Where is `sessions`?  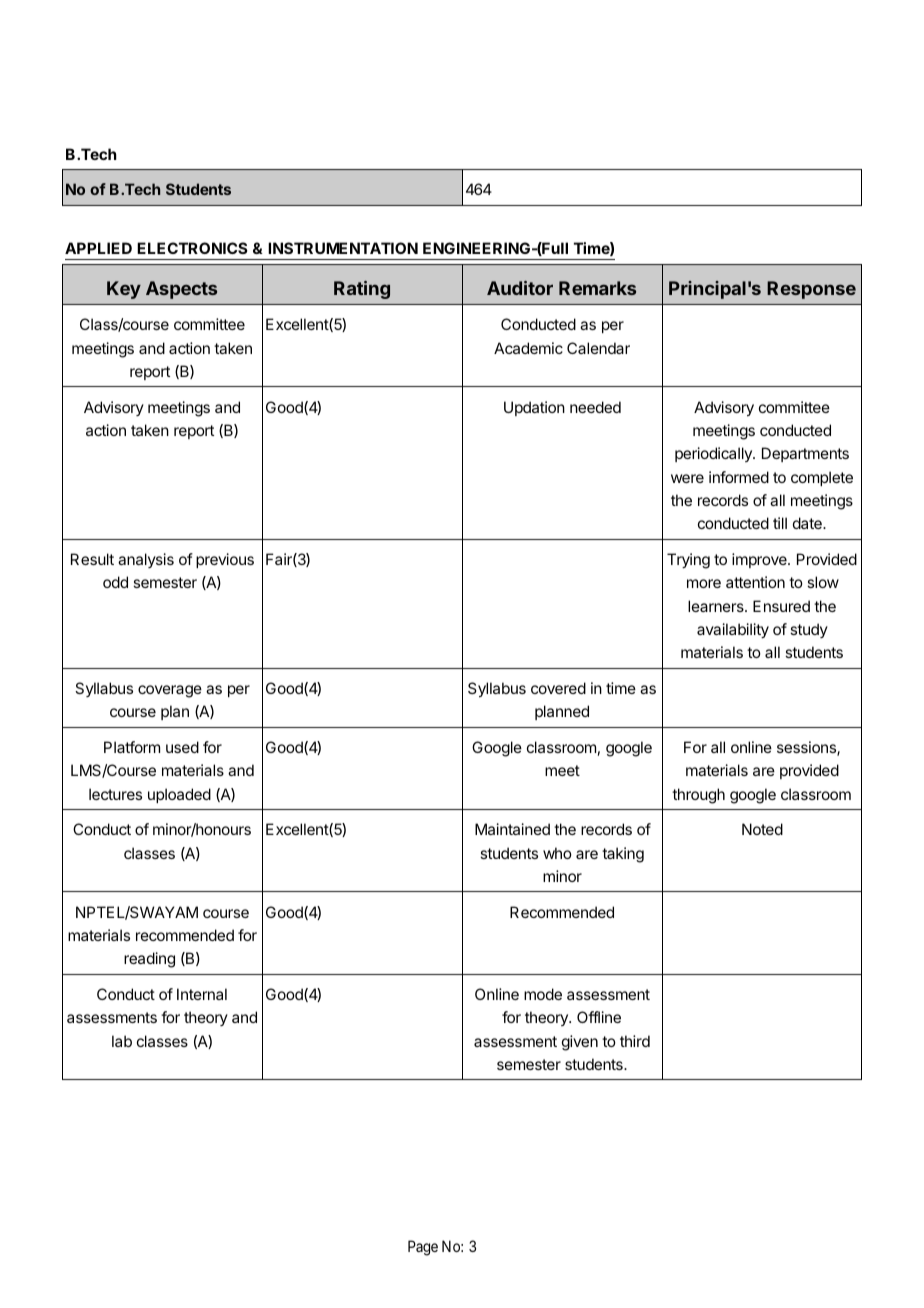 sessions is located at coordinates (807, 748).
